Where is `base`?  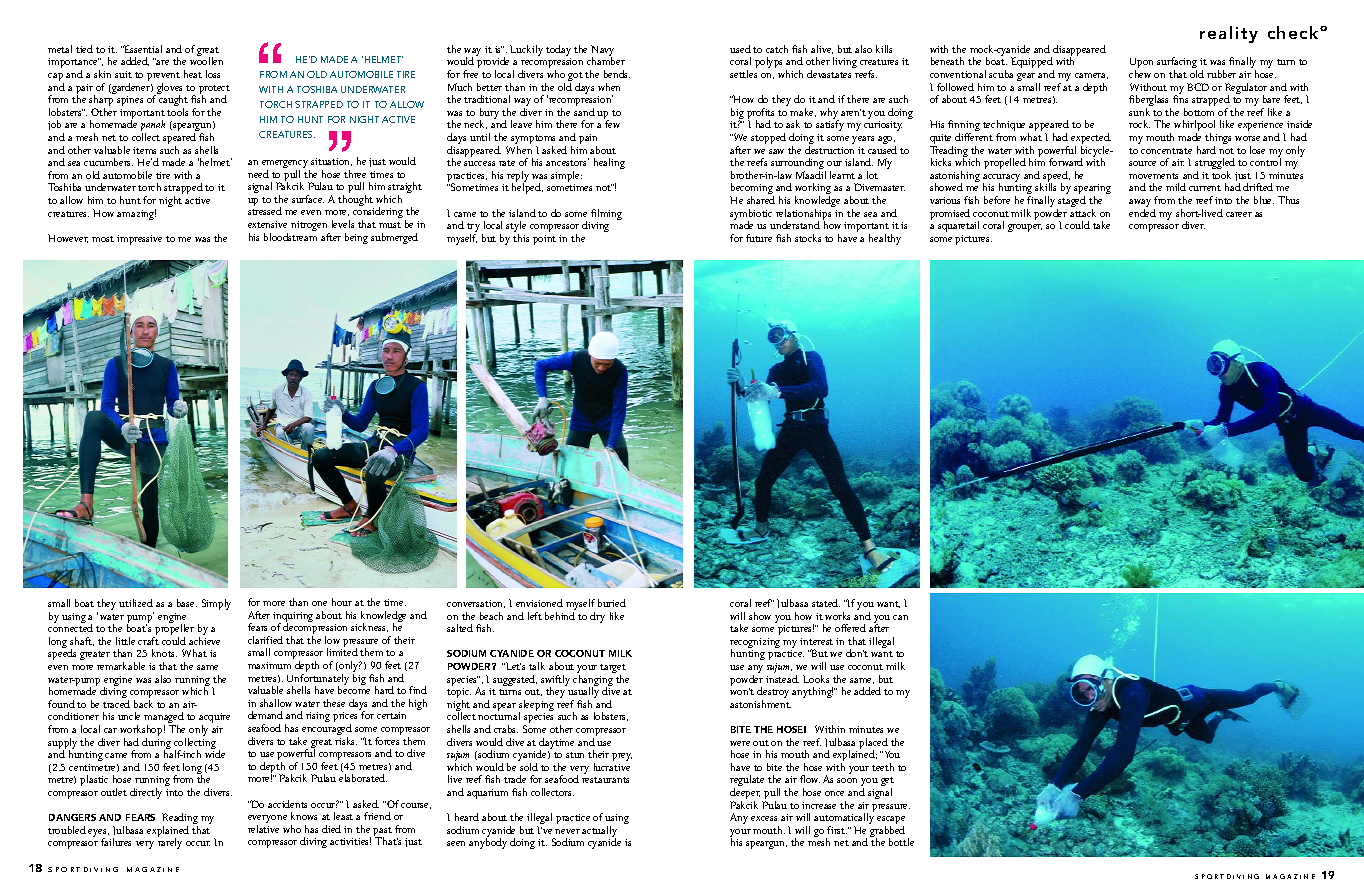
base is located at coordinates (187, 603).
